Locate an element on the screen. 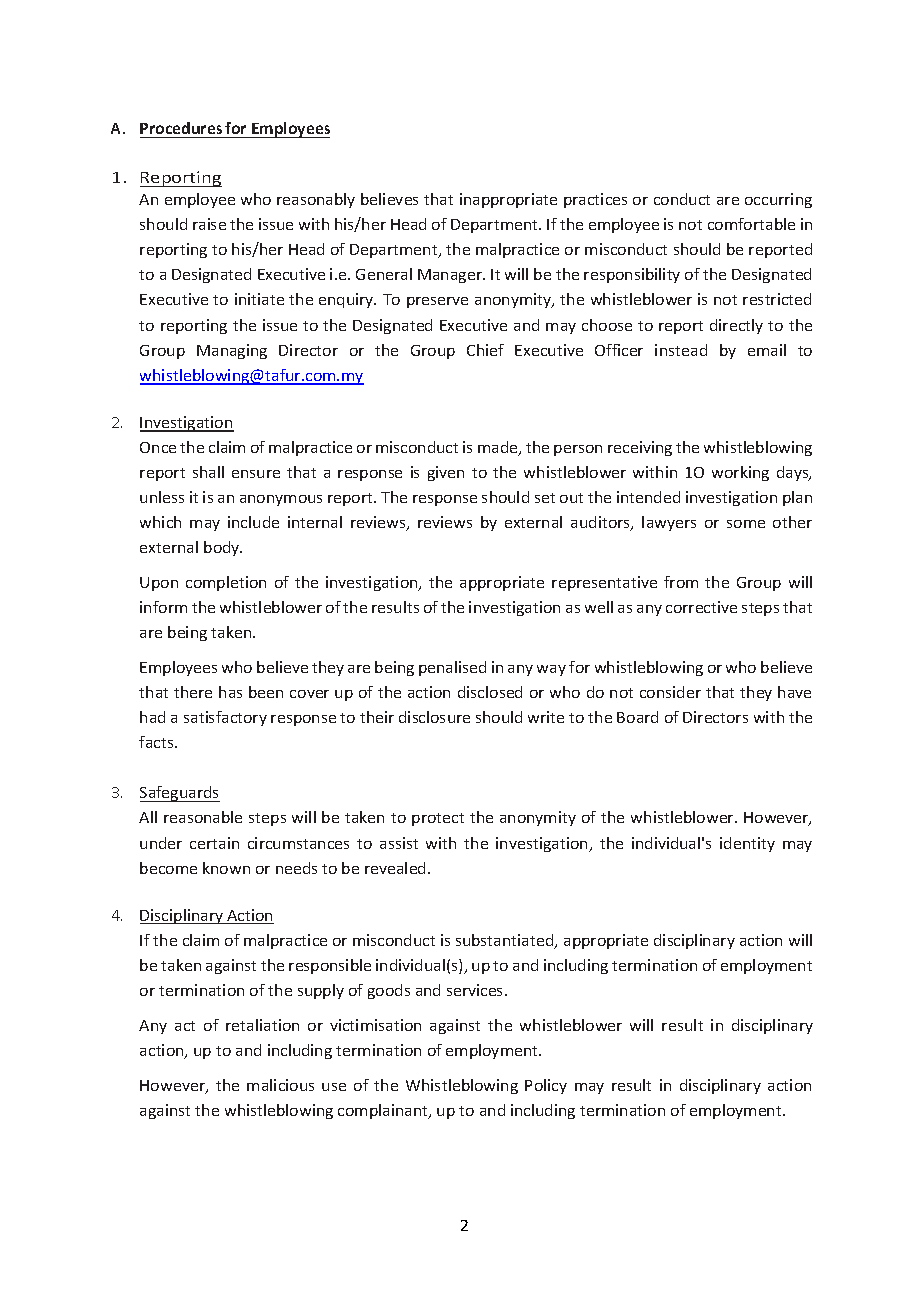 The height and width of the screenshot is (1309, 924). malicious is located at coordinates (280, 1085).
